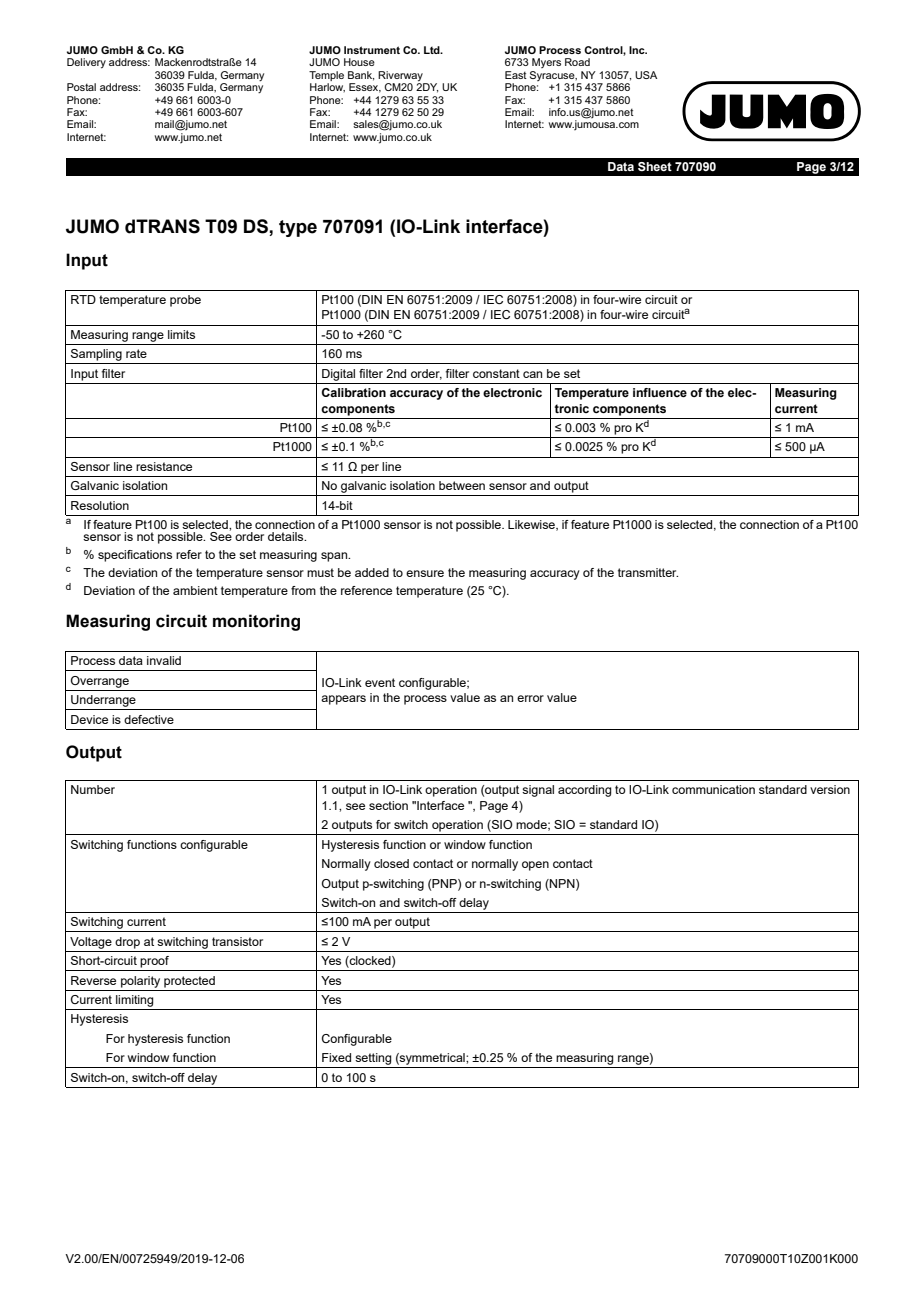  I want to click on limiting, so click(134, 1001).
